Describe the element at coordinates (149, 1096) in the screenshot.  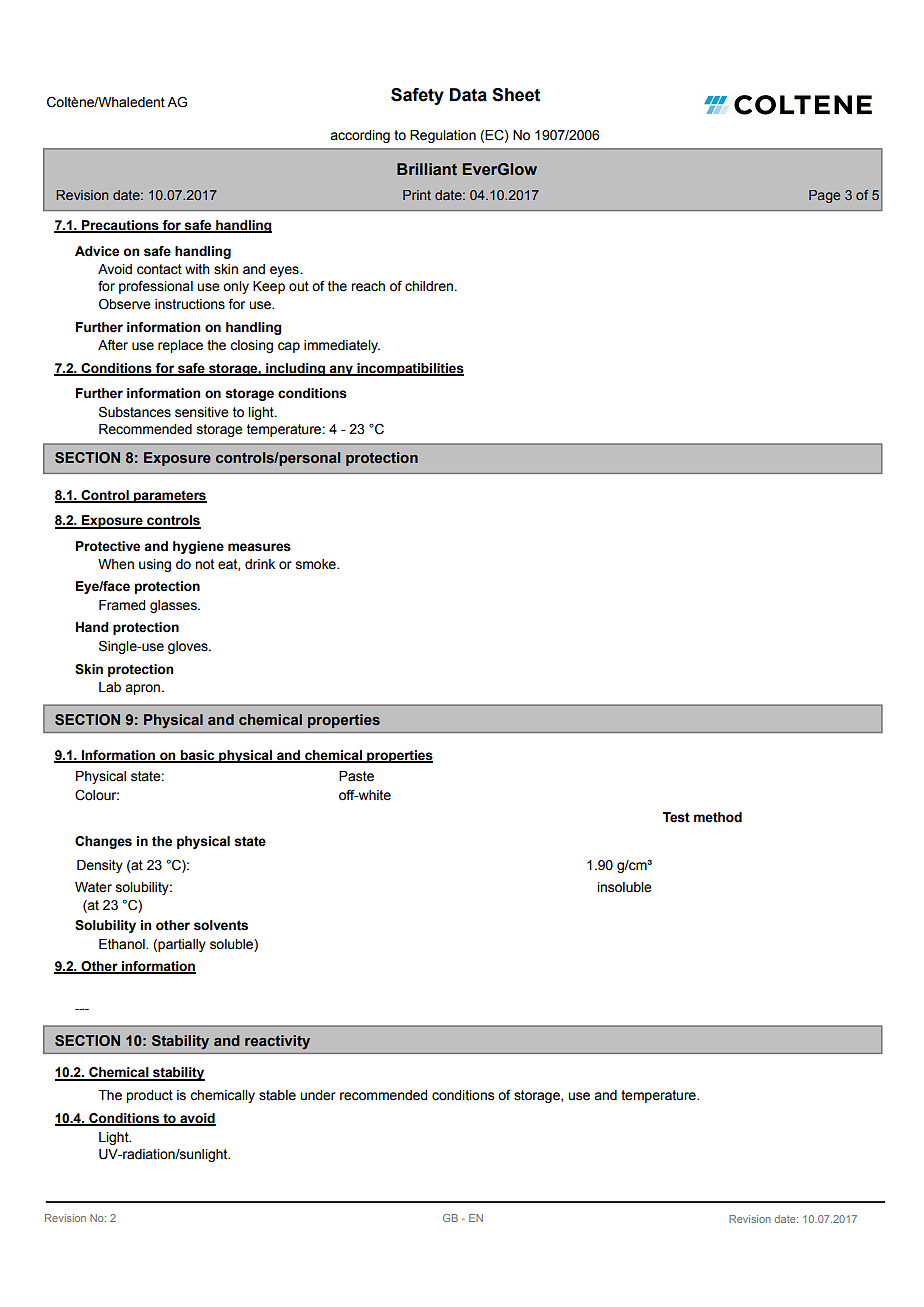
I see `product` at that location.
